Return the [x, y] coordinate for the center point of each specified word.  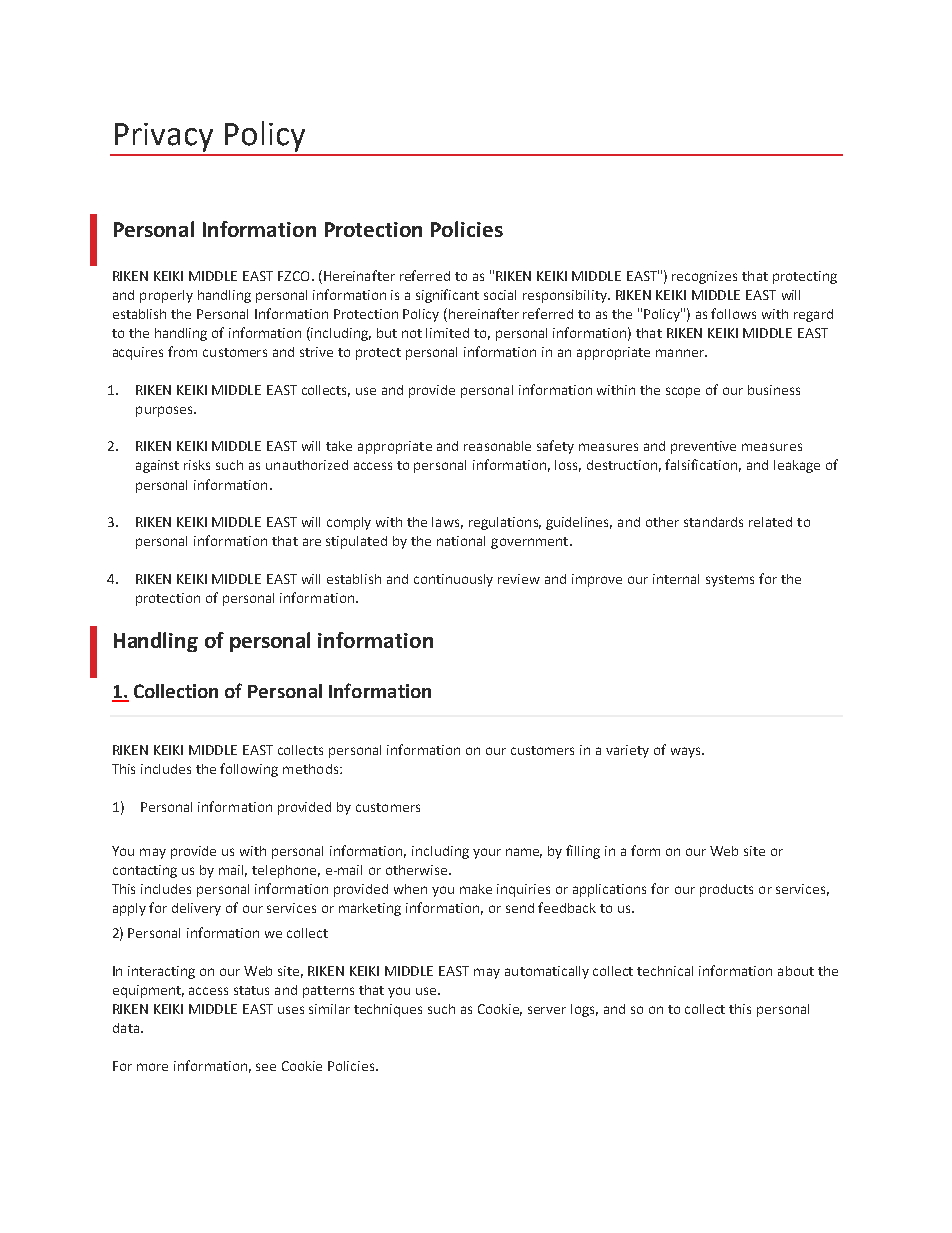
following [249, 770]
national [461, 541]
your [487, 853]
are [312, 542]
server [547, 1010]
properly [166, 296]
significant [447, 296]
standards [713, 522]
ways [687, 752]
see [266, 1067]
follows [733, 313]
